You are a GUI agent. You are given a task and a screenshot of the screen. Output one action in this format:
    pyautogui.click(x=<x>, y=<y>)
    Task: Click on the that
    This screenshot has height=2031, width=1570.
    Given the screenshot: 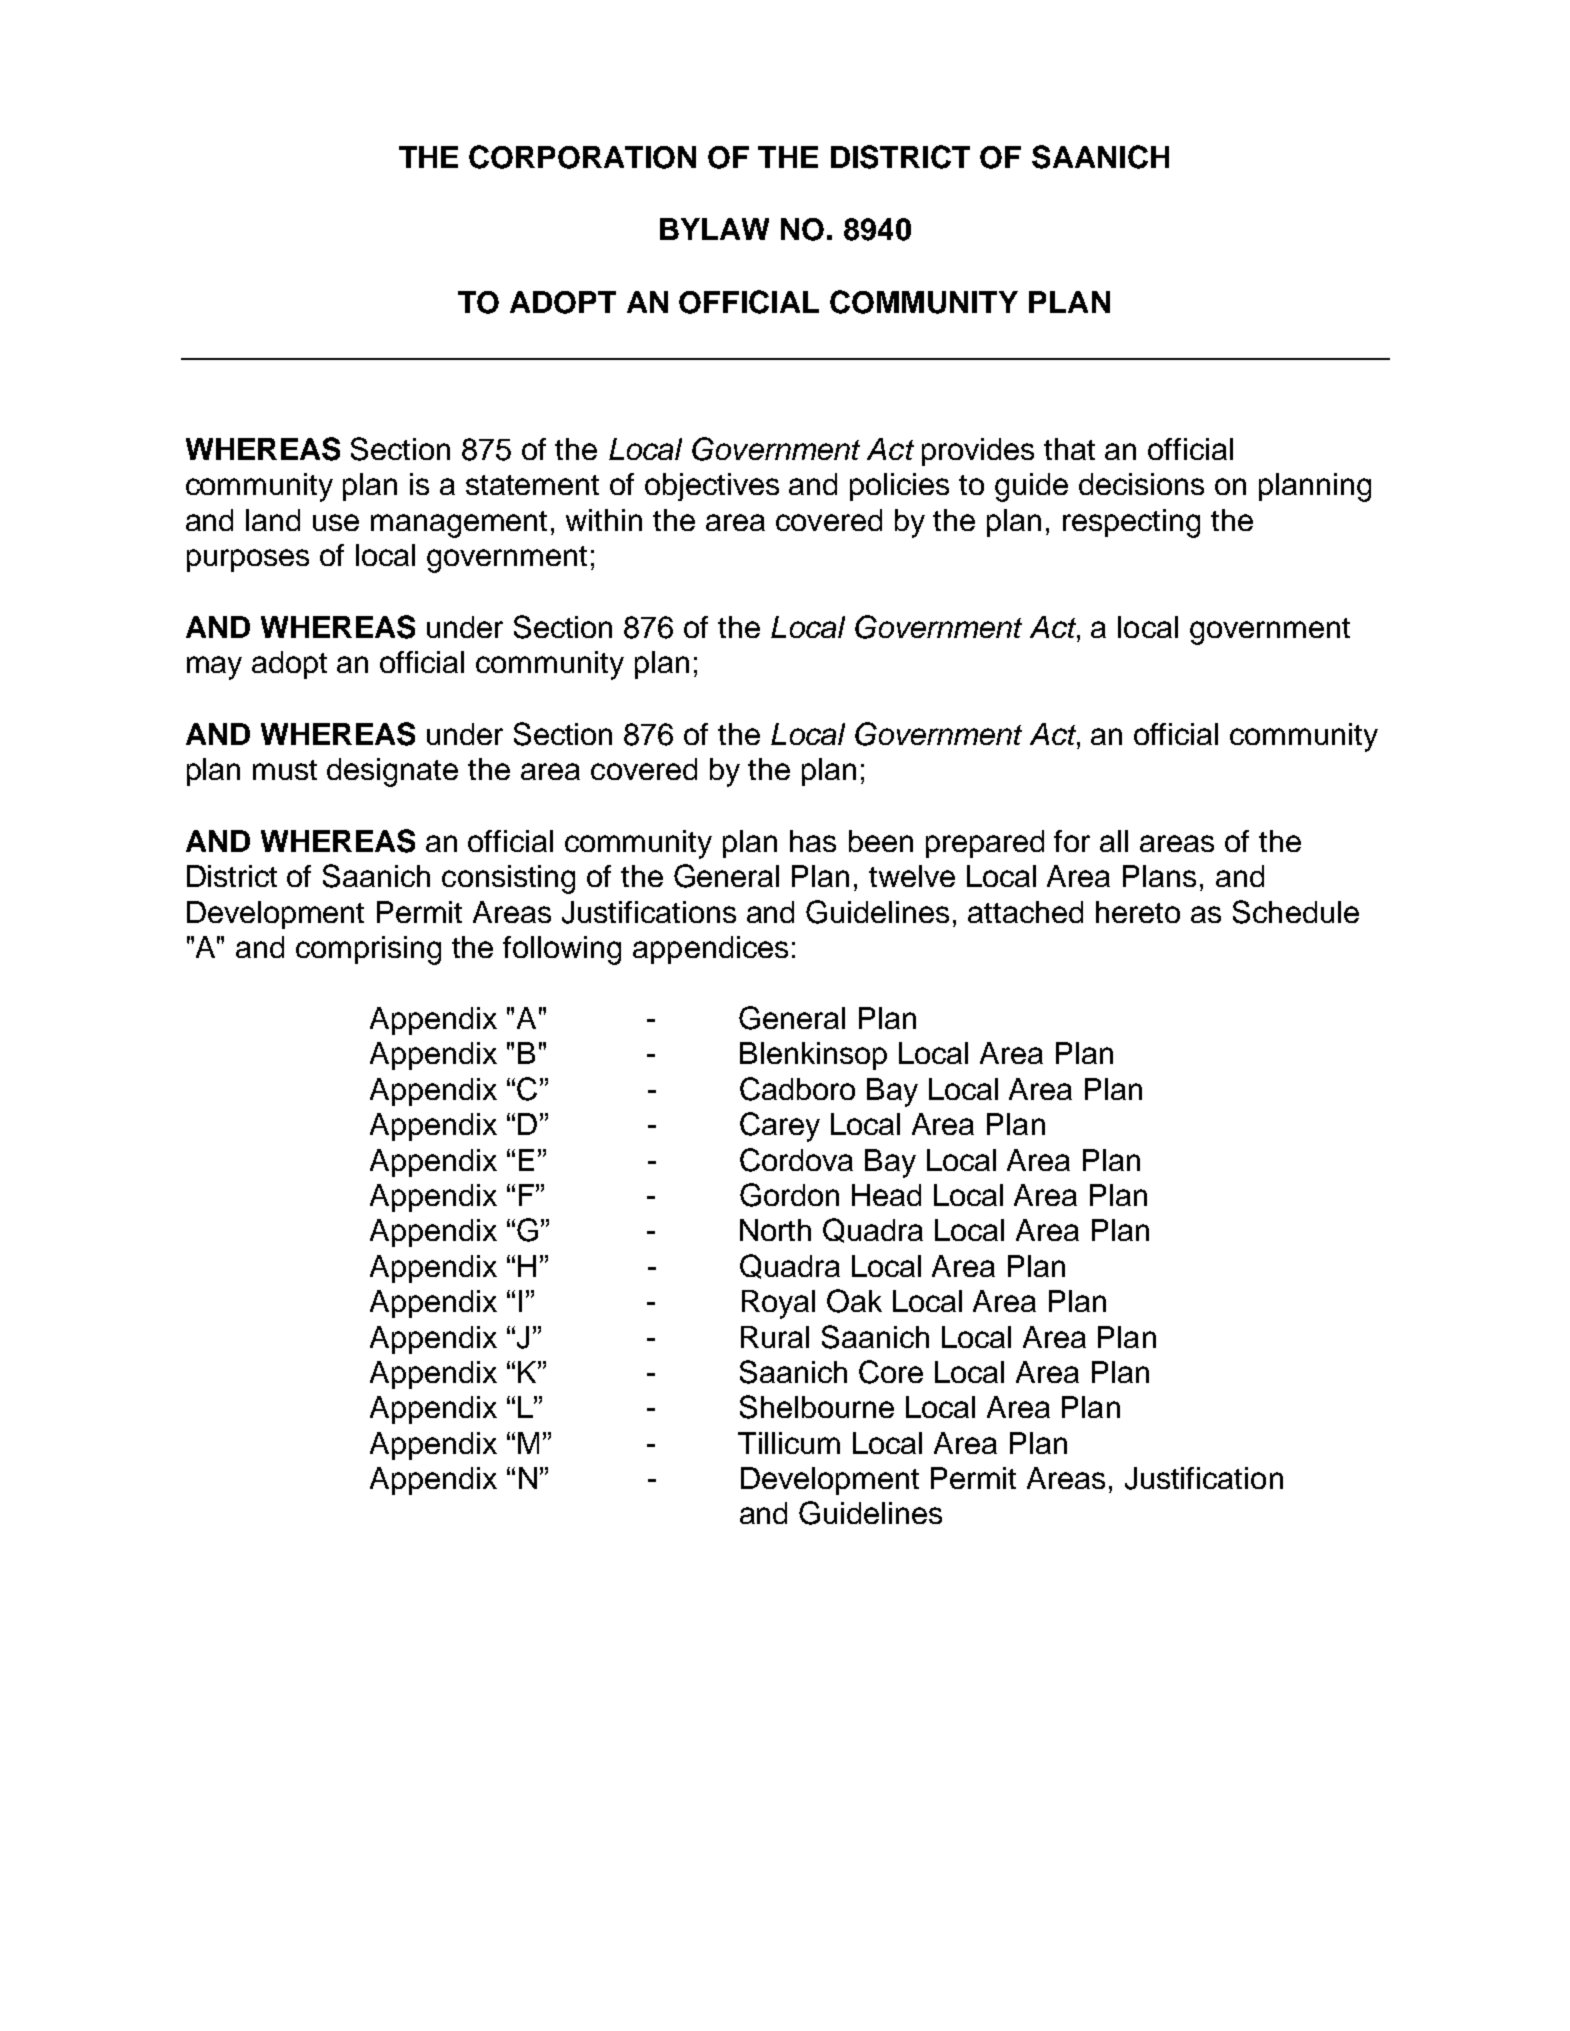 What is the action you would take?
    pyautogui.click(x=1069, y=449)
